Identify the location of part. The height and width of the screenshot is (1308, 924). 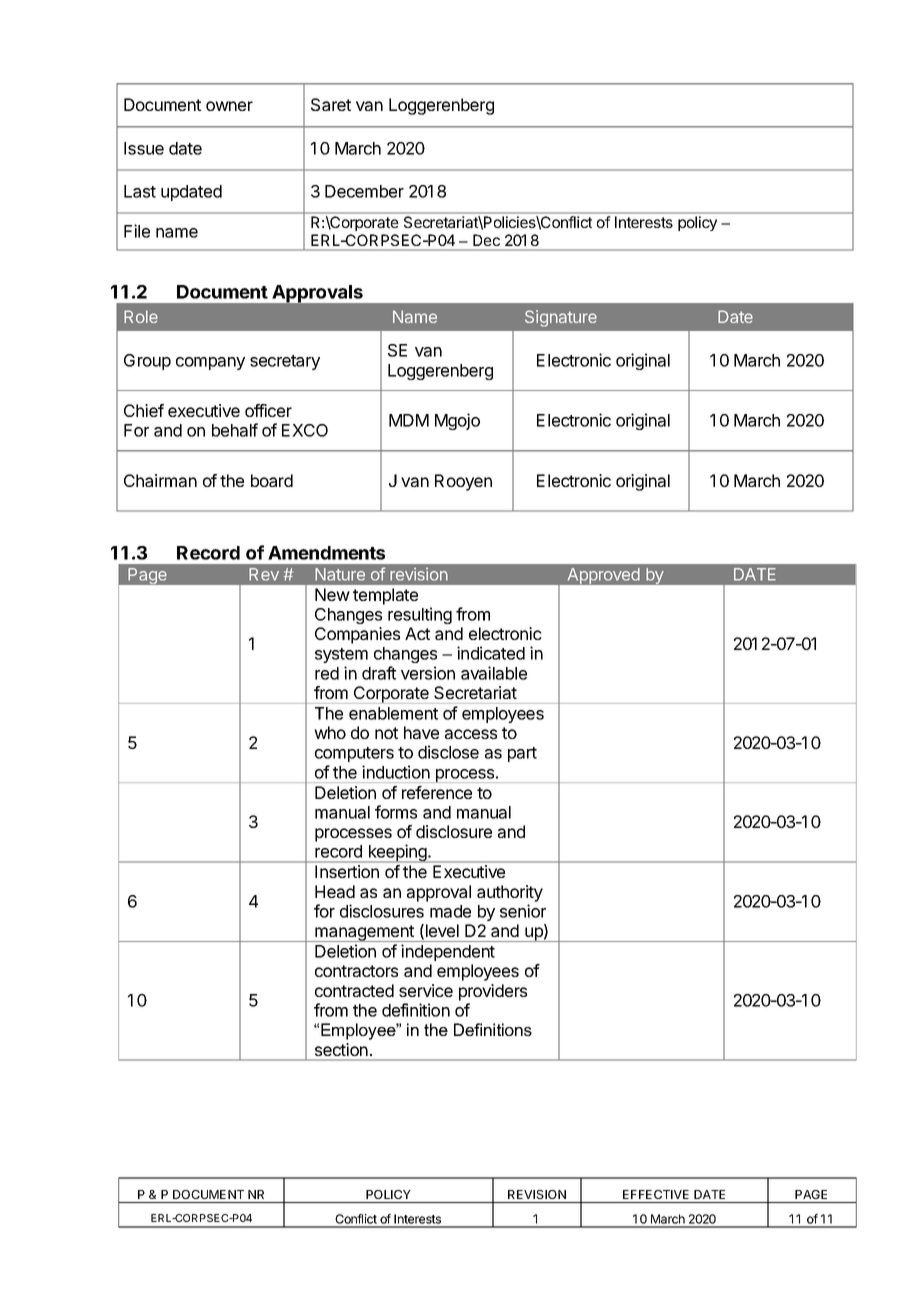
(522, 754).
